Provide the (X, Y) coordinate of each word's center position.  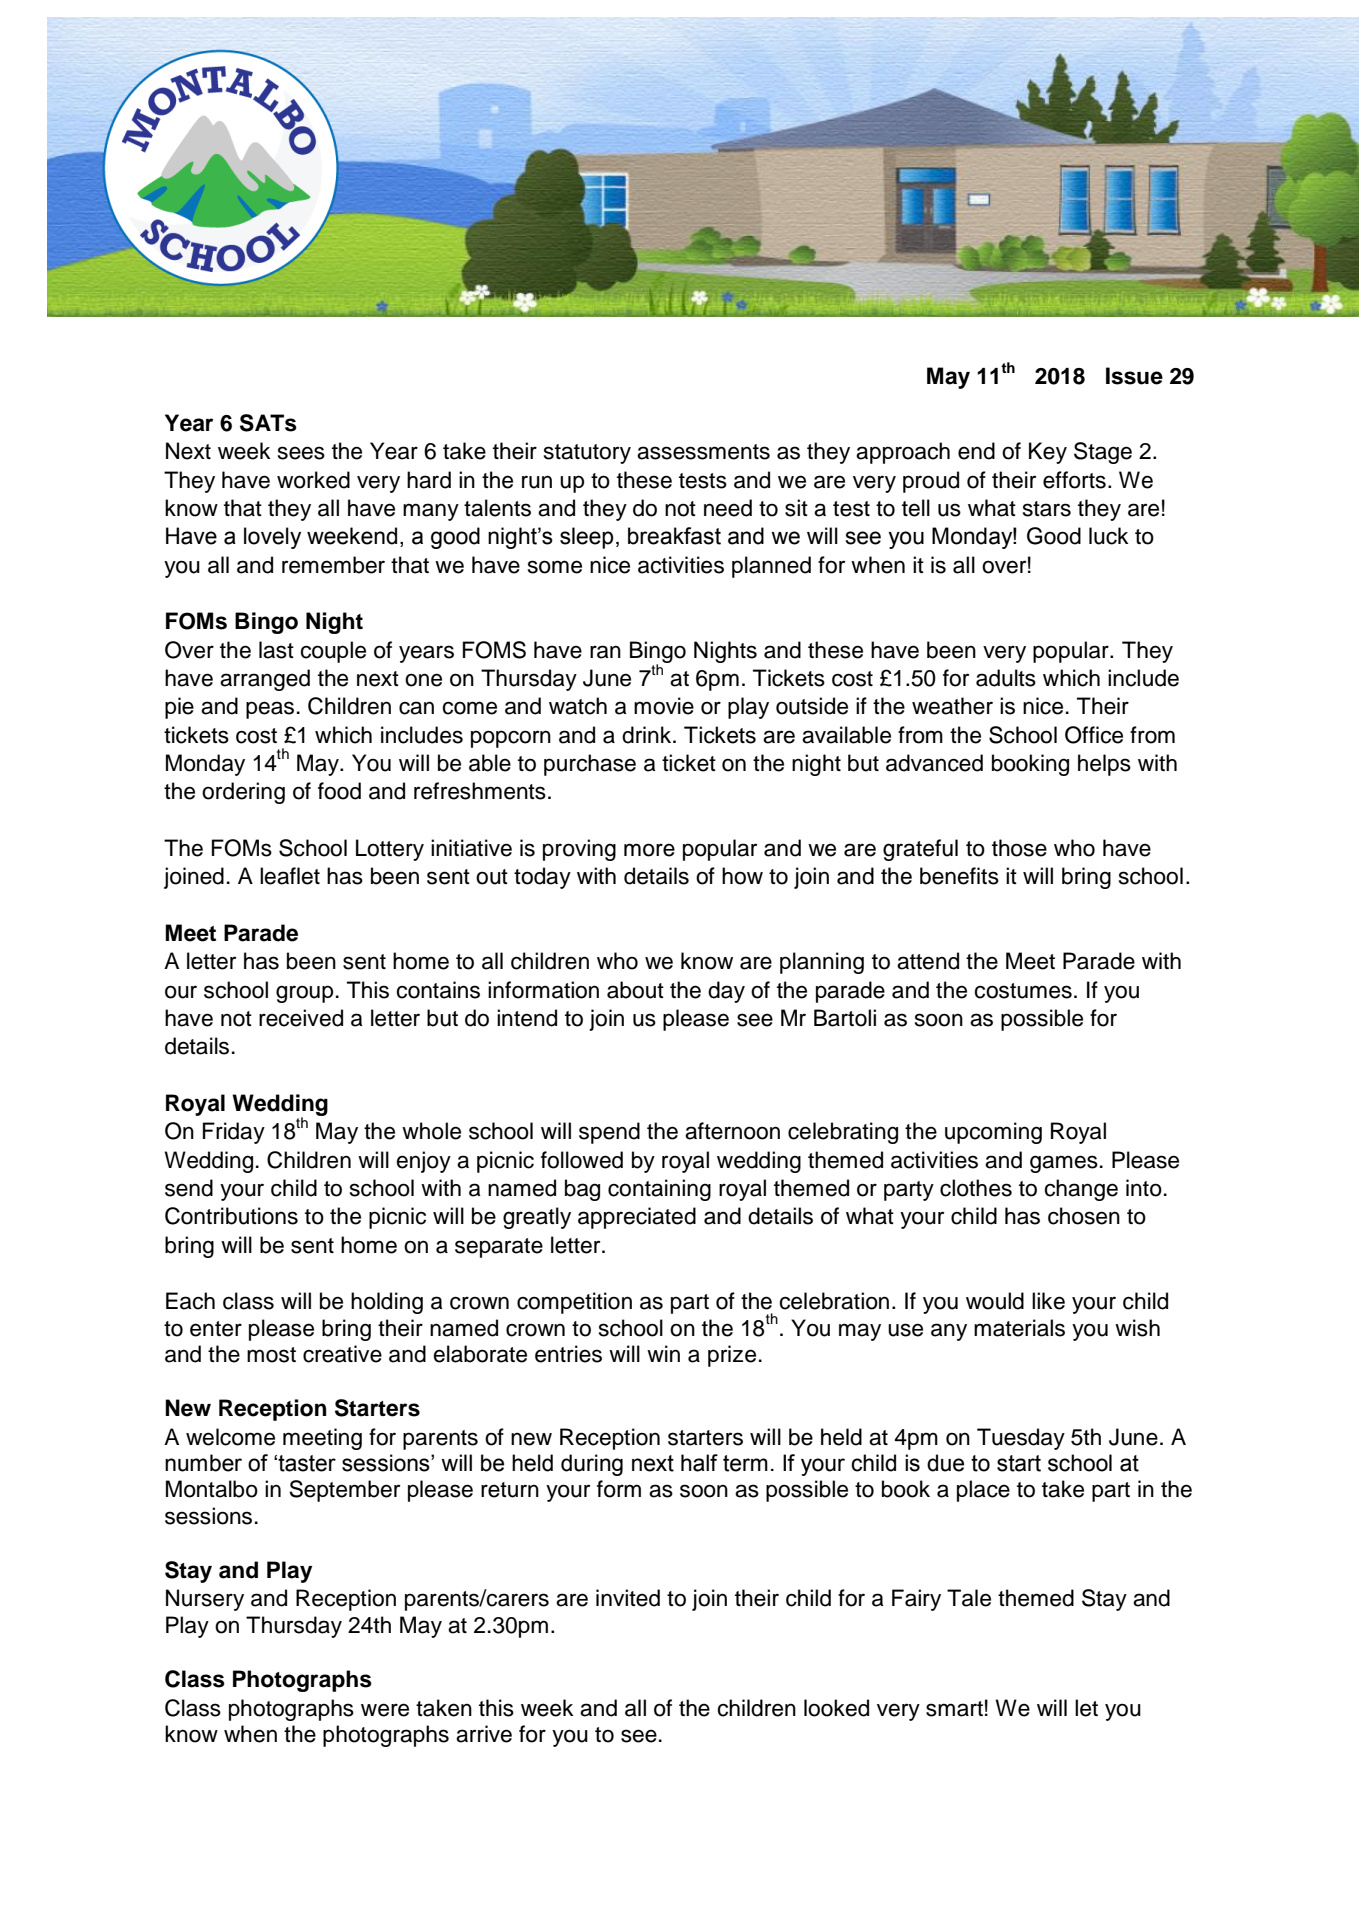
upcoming (993, 1133)
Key (1048, 453)
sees (301, 453)
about (635, 990)
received (301, 1018)
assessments (703, 452)
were (385, 1710)
